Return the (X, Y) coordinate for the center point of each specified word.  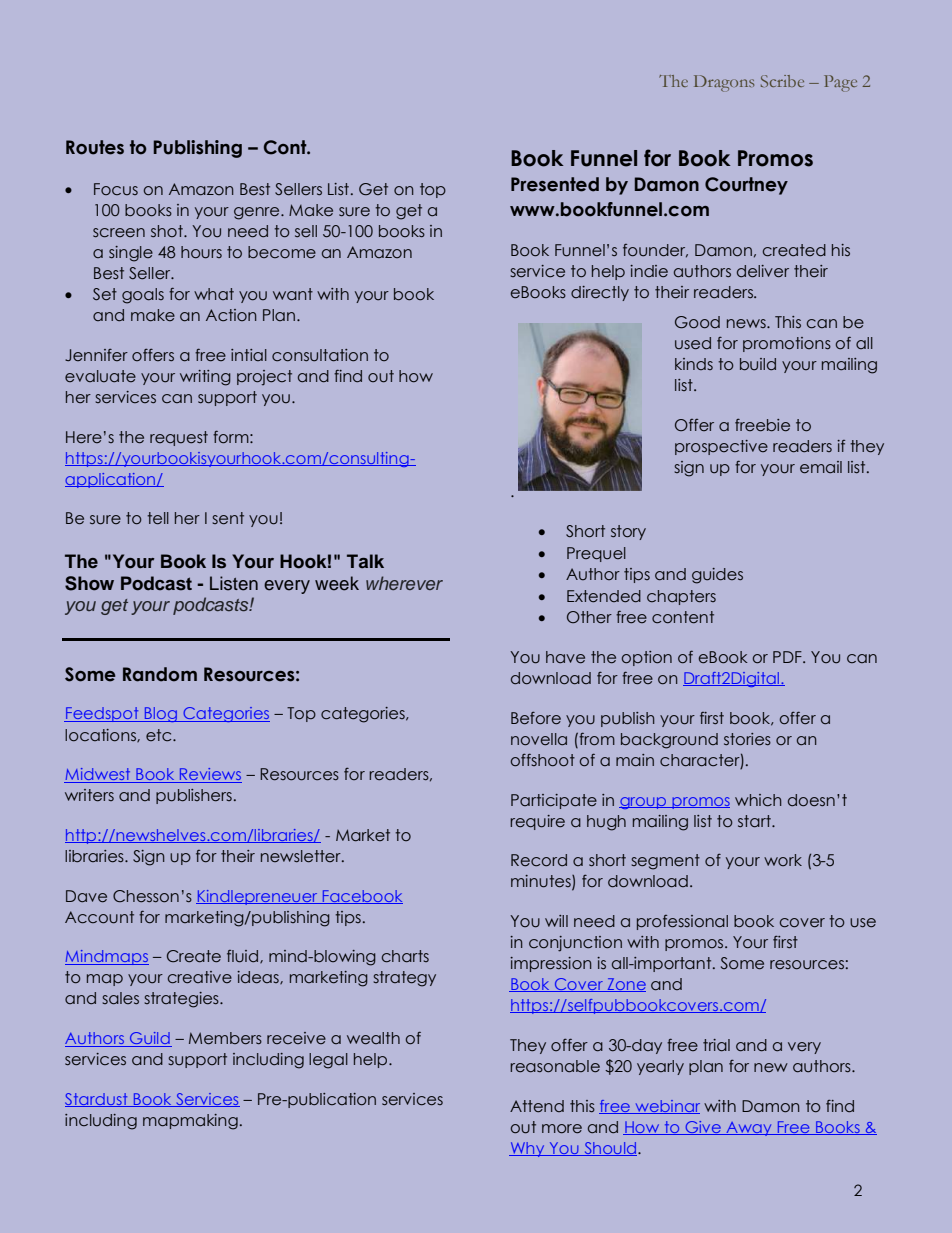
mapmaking (190, 1122)
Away (749, 1129)
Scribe (782, 81)
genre (258, 213)
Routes (95, 147)
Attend (537, 1106)
